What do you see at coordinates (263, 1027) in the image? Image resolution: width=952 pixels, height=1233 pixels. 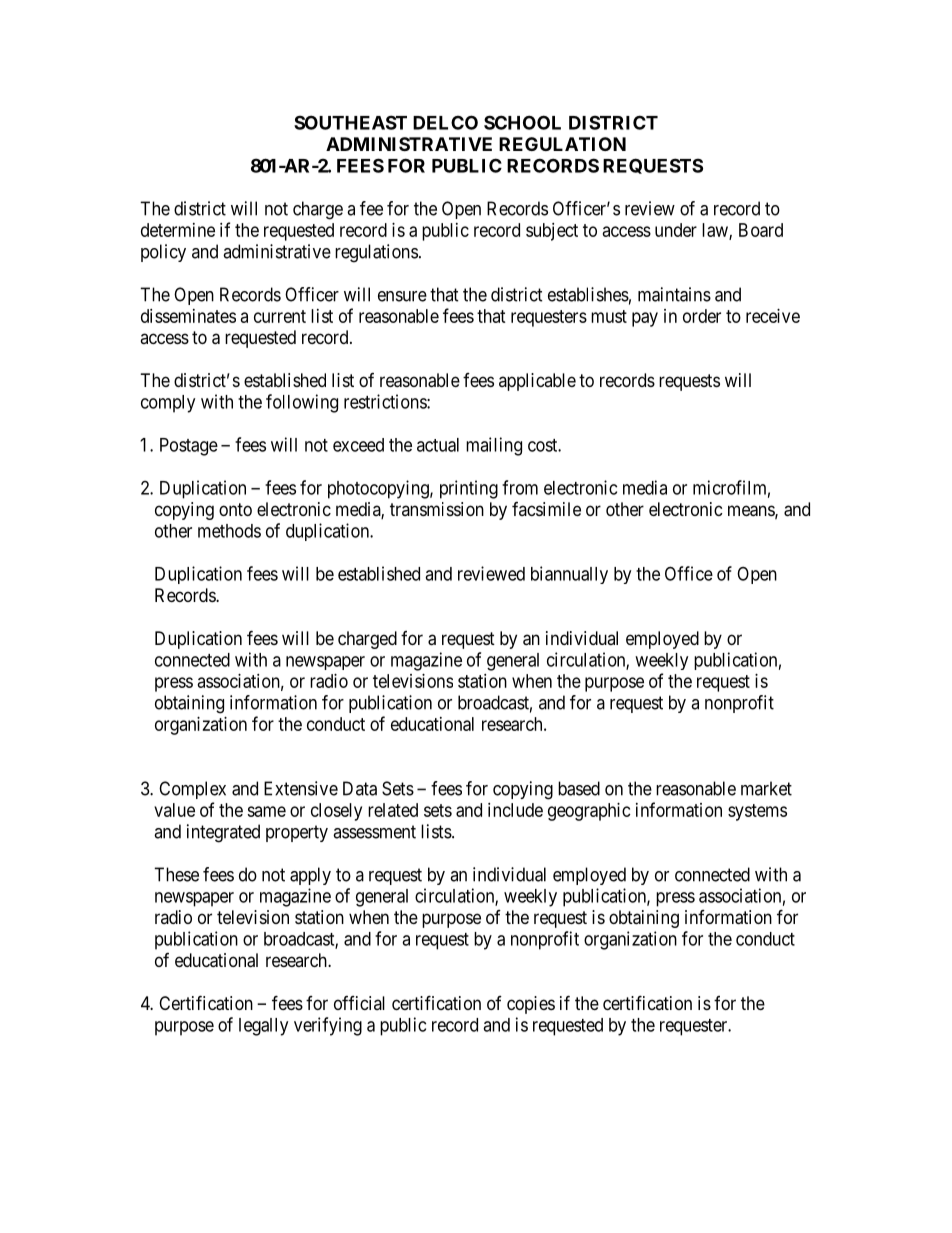 I see `legally` at bounding box center [263, 1027].
